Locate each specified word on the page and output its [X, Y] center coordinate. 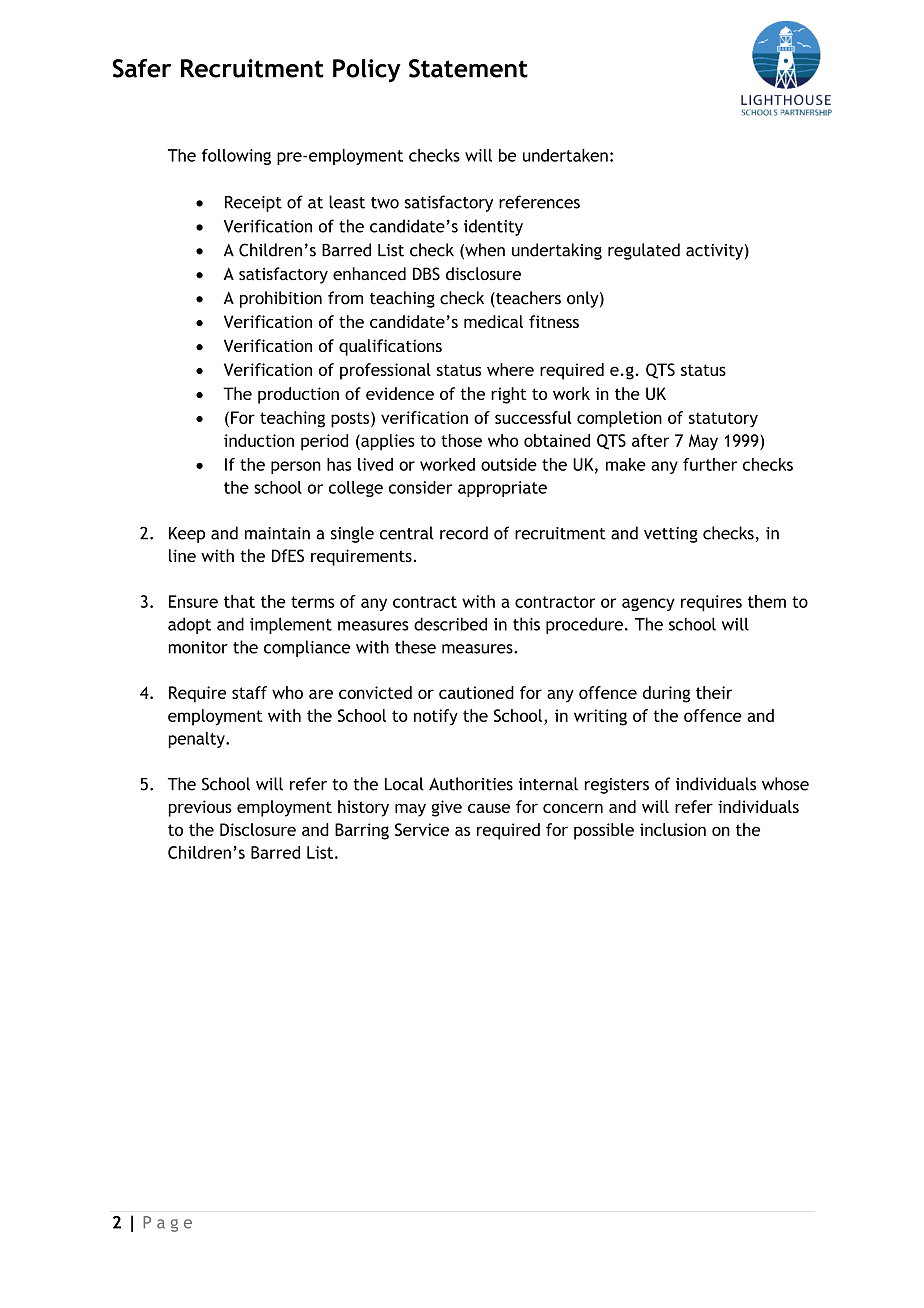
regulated [644, 251]
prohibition [281, 299]
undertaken [565, 155]
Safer [142, 68]
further [710, 464]
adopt [189, 625]
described [450, 624]
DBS [426, 274]
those [461, 440]
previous [200, 808]
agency [648, 604]
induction [259, 440]
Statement [468, 68]
